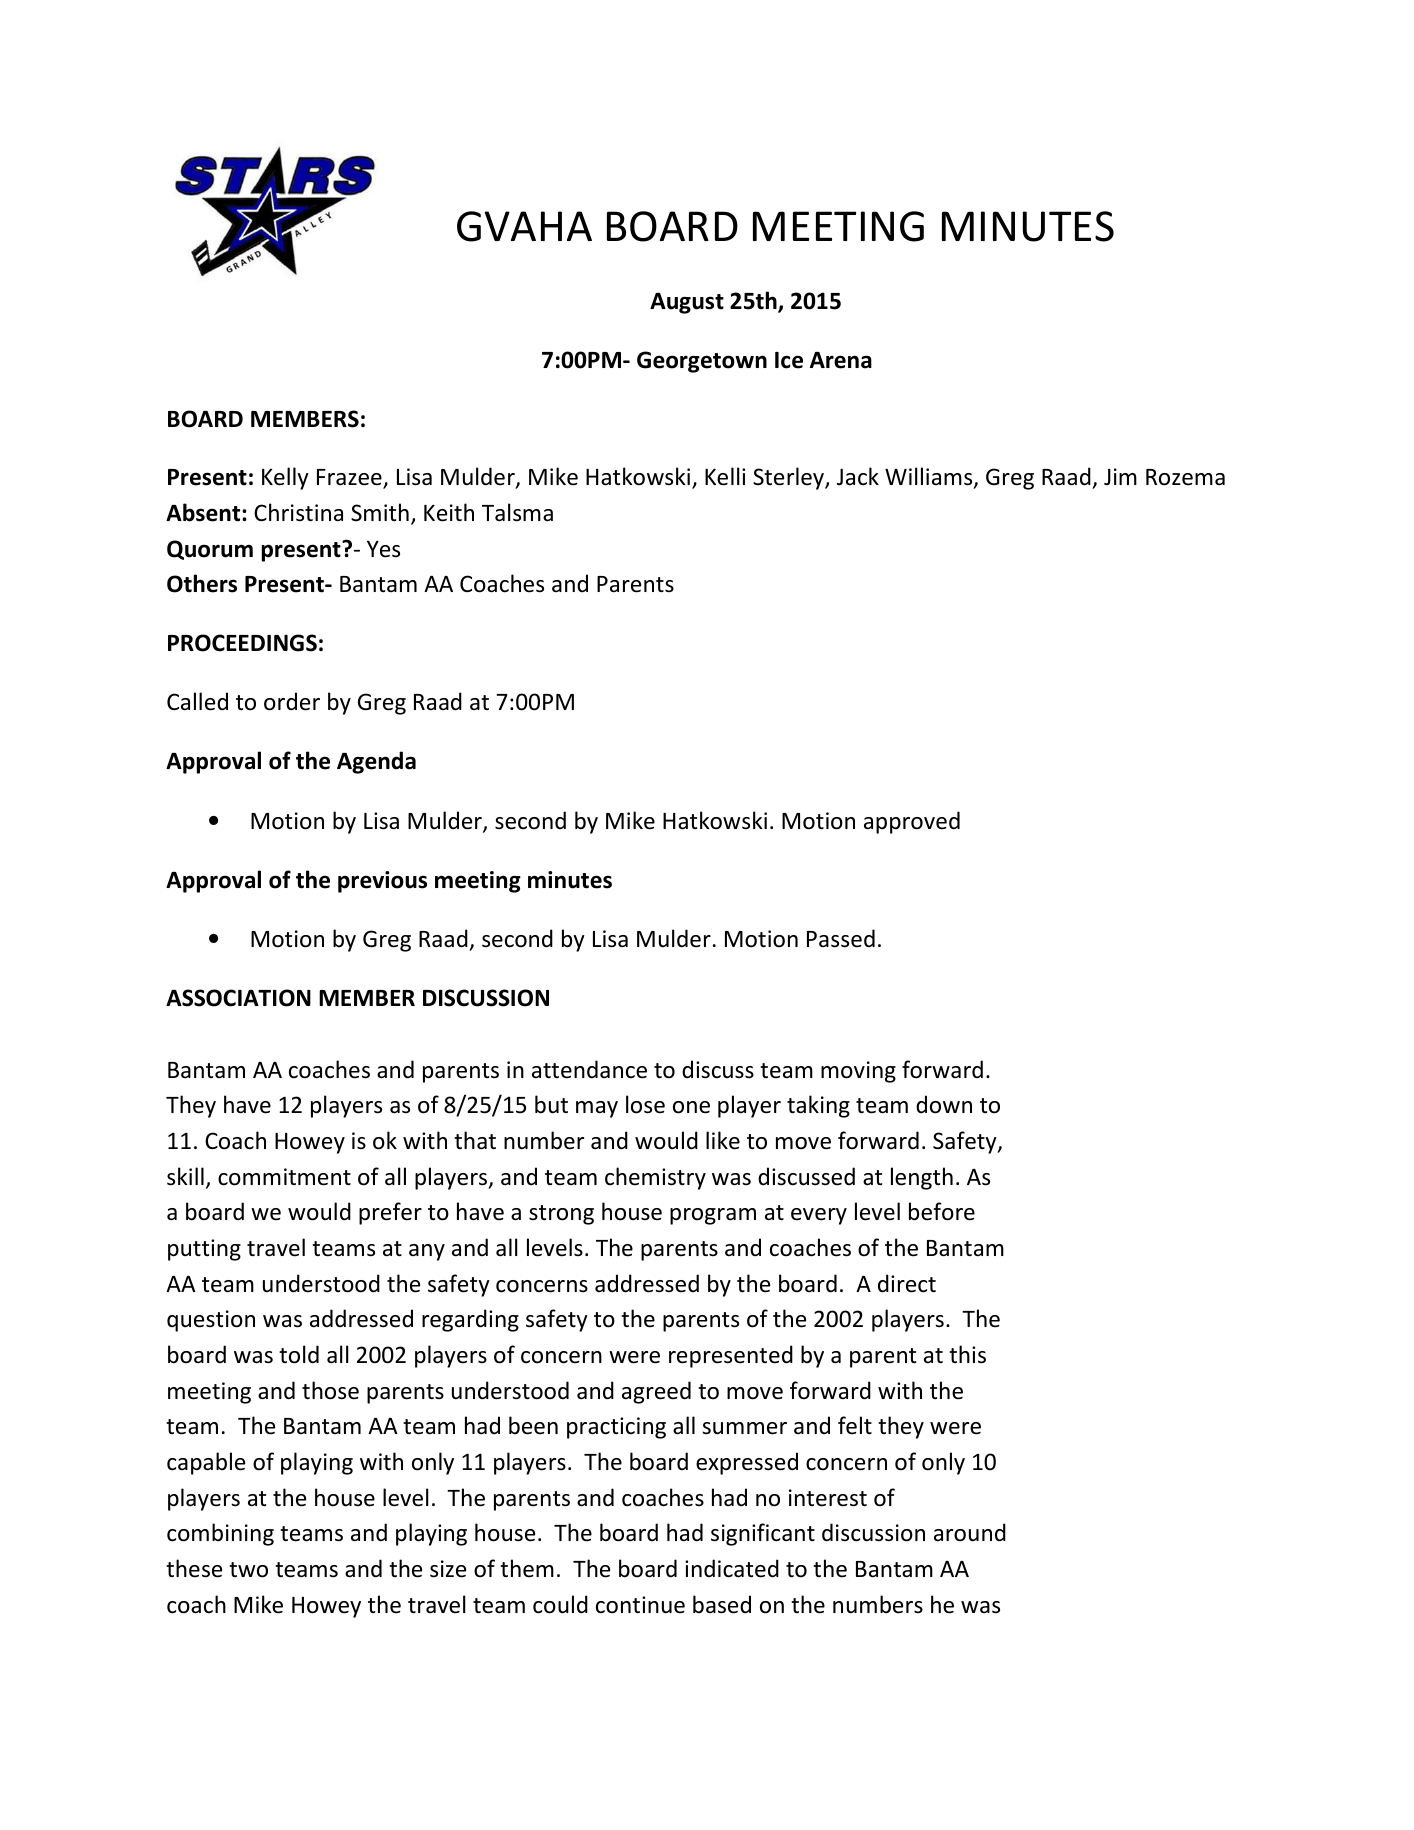  Describe the element at coordinates (922, 1178) in the screenshot. I see `length` at that location.
